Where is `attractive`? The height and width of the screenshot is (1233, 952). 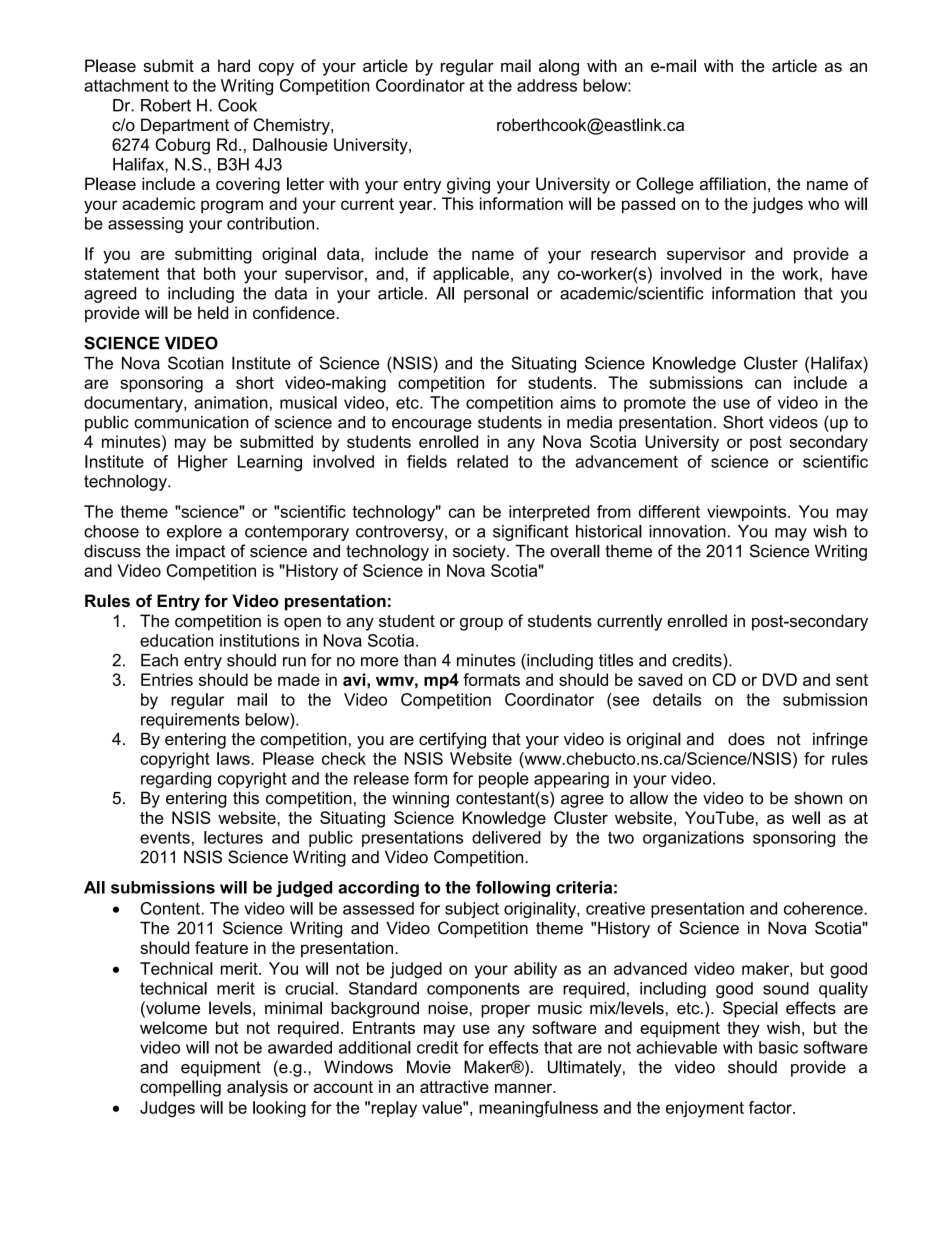
attractive is located at coordinates (454, 1086).
